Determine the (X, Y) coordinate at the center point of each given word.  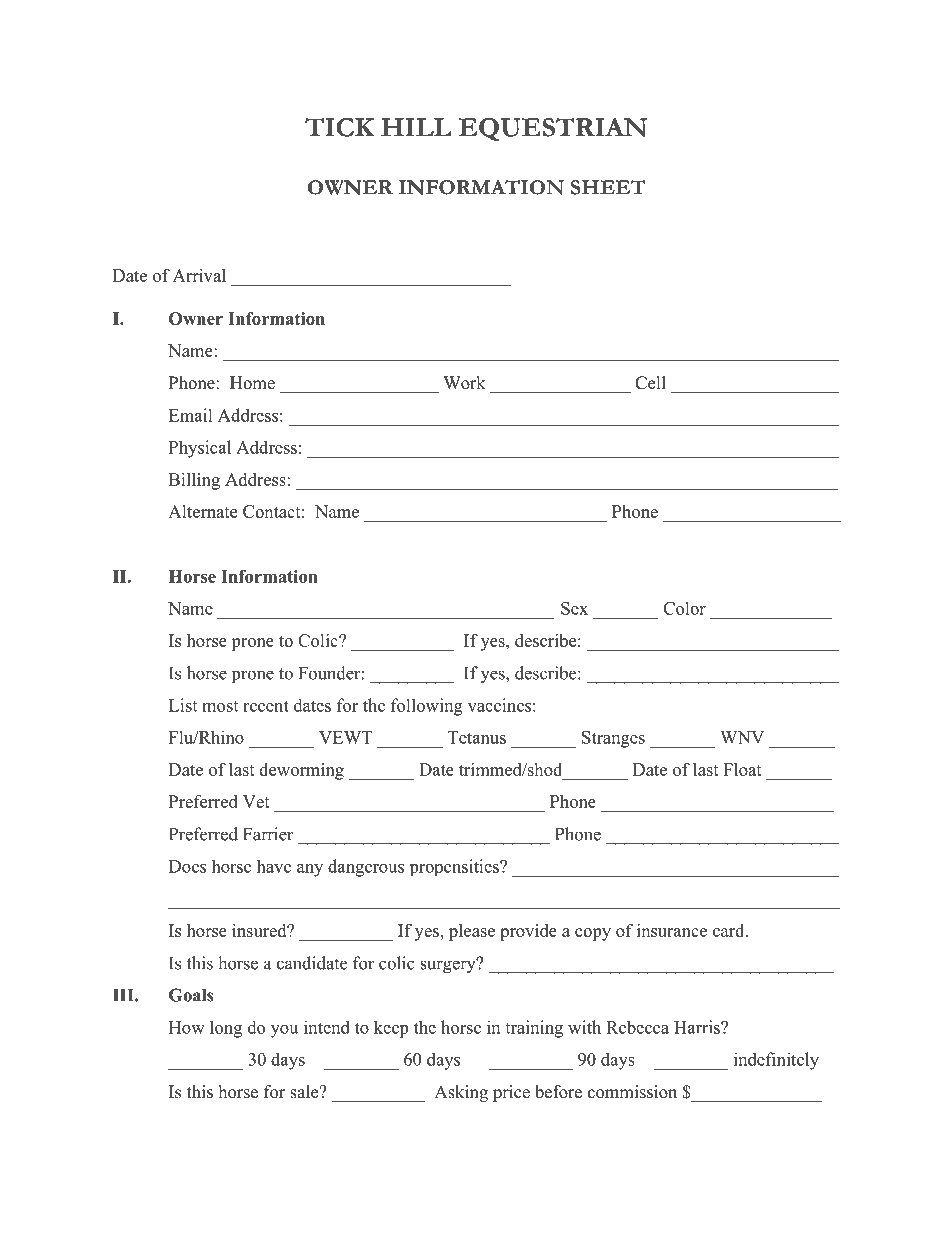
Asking (461, 1093)
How (187, 1027)
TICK (340, 127)
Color (684, 608)
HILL (416, 127)
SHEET (608, 187)
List (183, 705)
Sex (574, 608)
